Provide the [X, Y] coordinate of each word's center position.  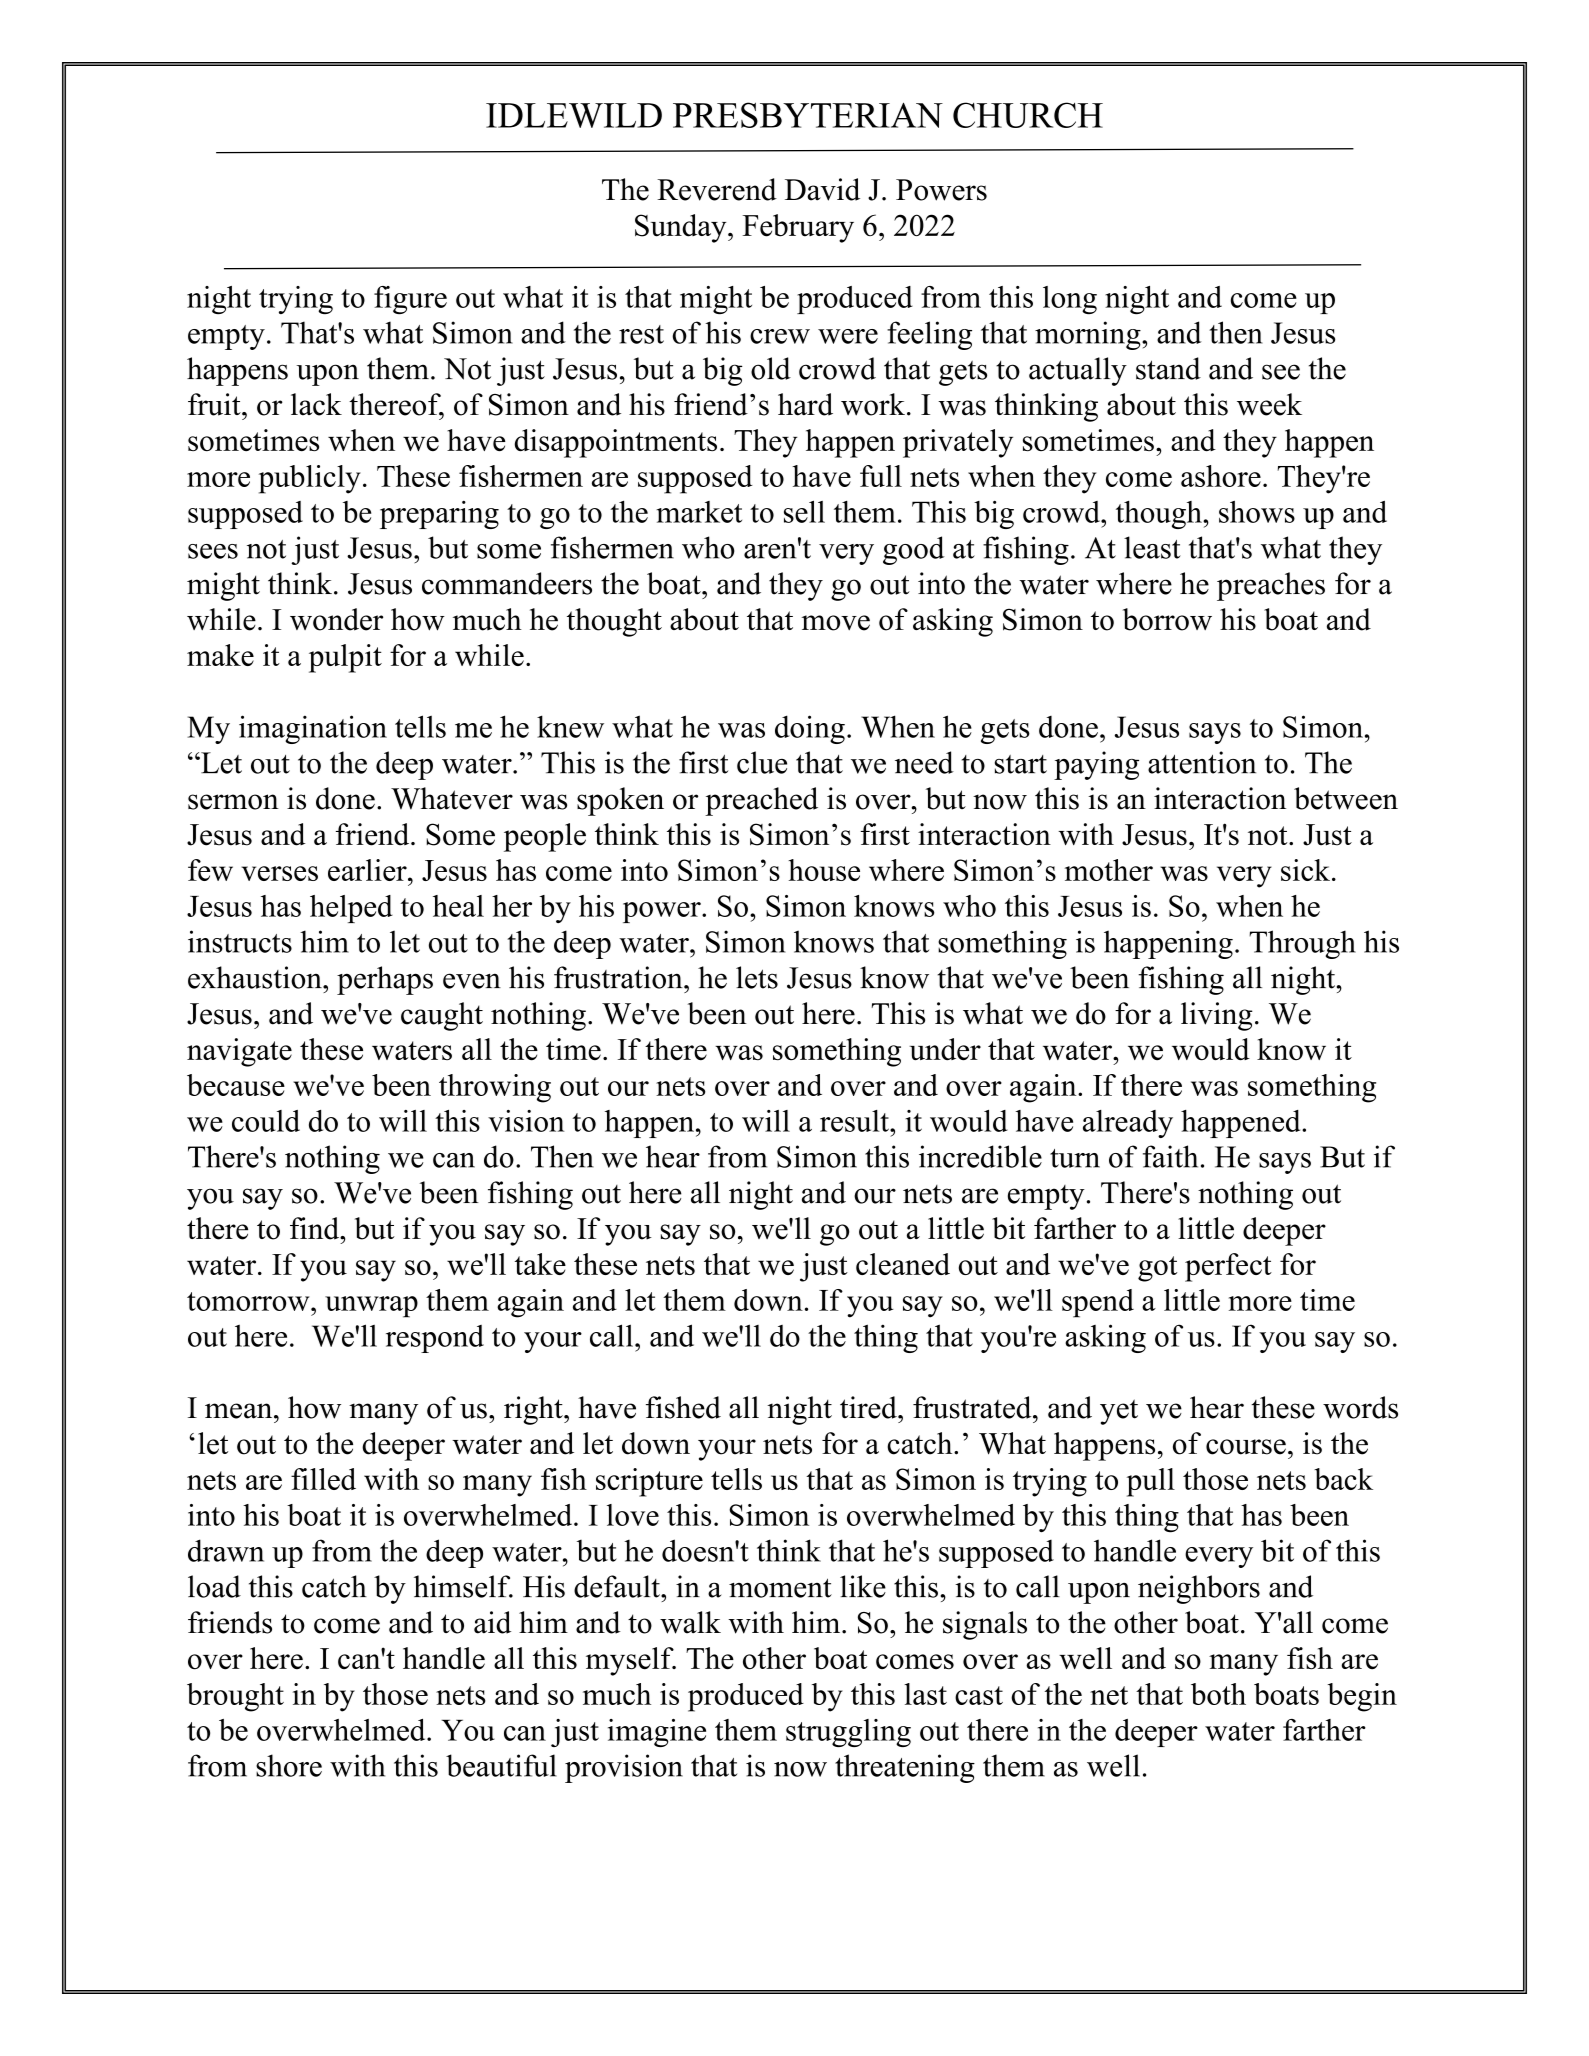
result [855, 1121]
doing [810, 729]
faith [1170, 1156]
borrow [1167, 619]
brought [235, 1697]
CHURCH [1028, 115]
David [822, 189]
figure [410, 300]
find [316, 1228]
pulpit [345, 658]
